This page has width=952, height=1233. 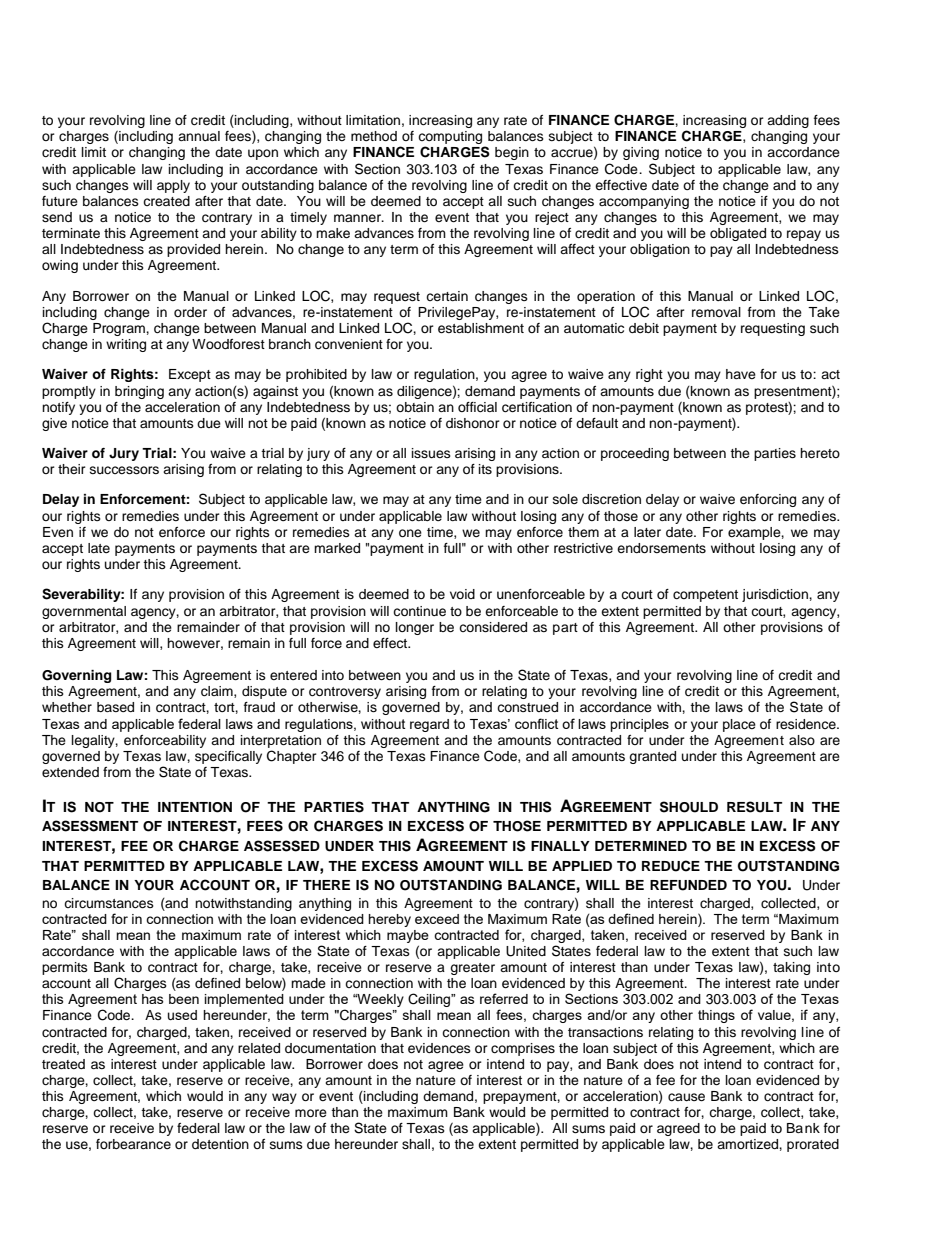 What do you see at coordinates (439, 1048) in the page?
I see `evidences` at bounding box center [439, 1048].
